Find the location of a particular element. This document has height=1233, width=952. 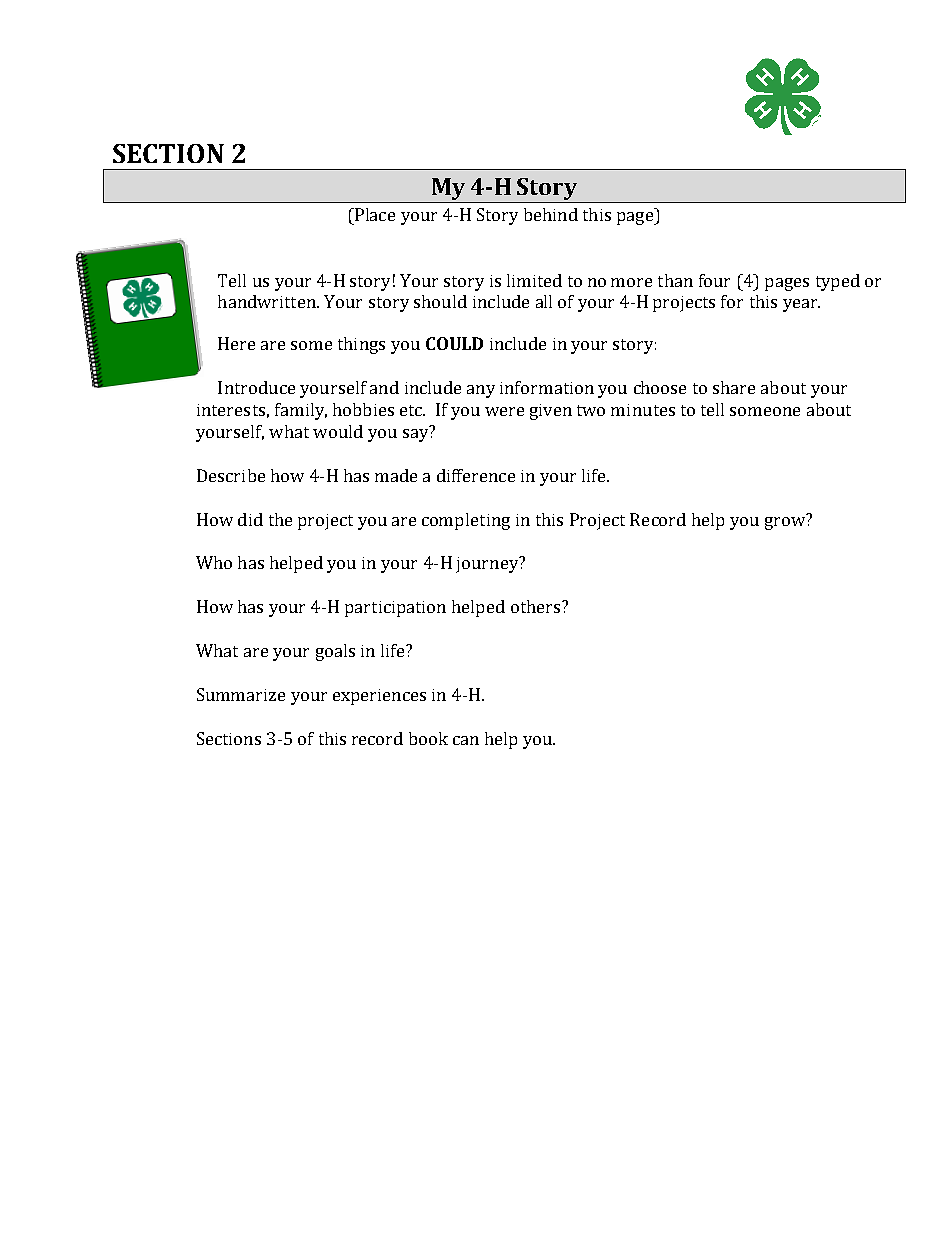

can is located at coordinates (466, 740).
